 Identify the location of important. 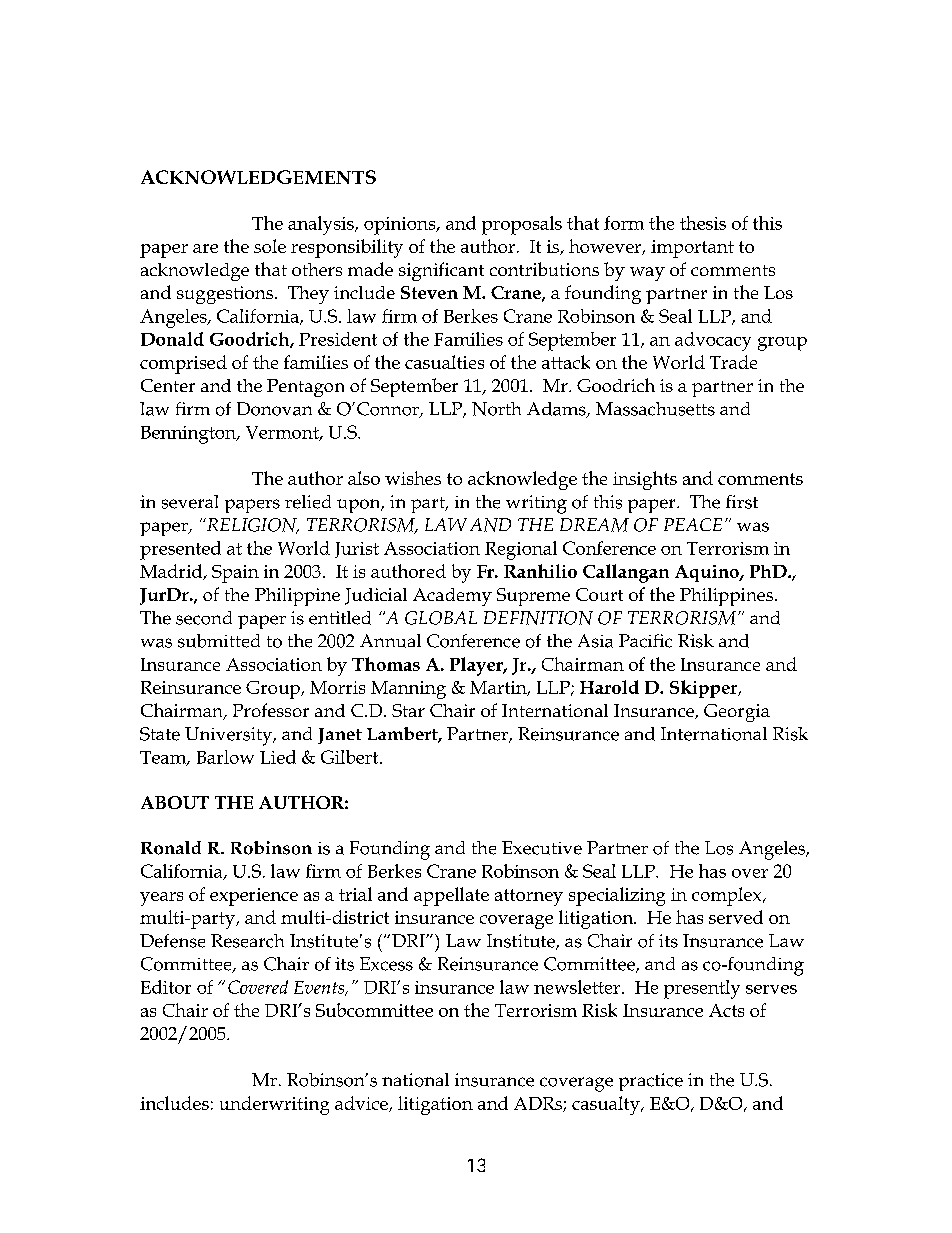
(692, 249).
